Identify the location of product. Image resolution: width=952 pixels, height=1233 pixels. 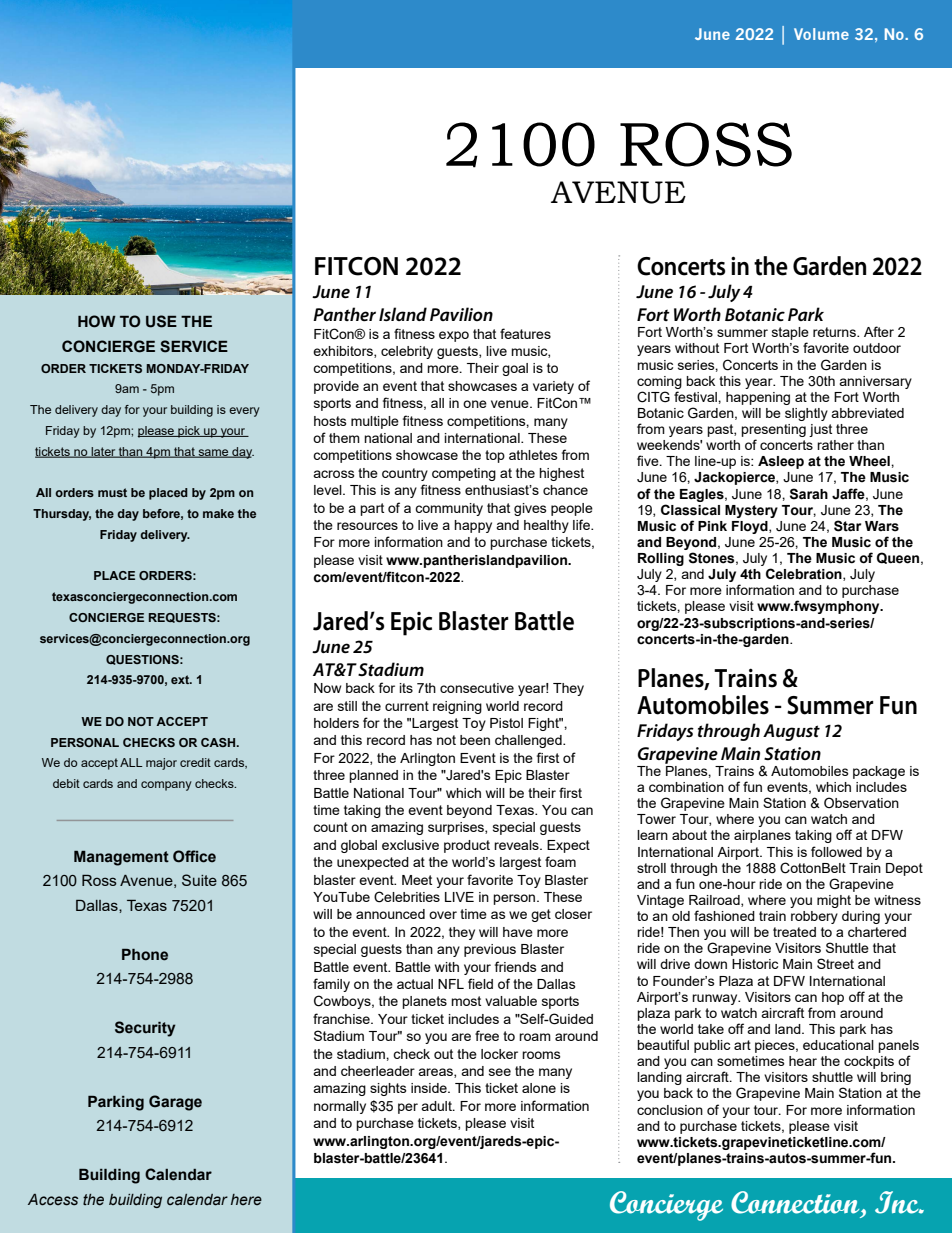
(467, 846).
